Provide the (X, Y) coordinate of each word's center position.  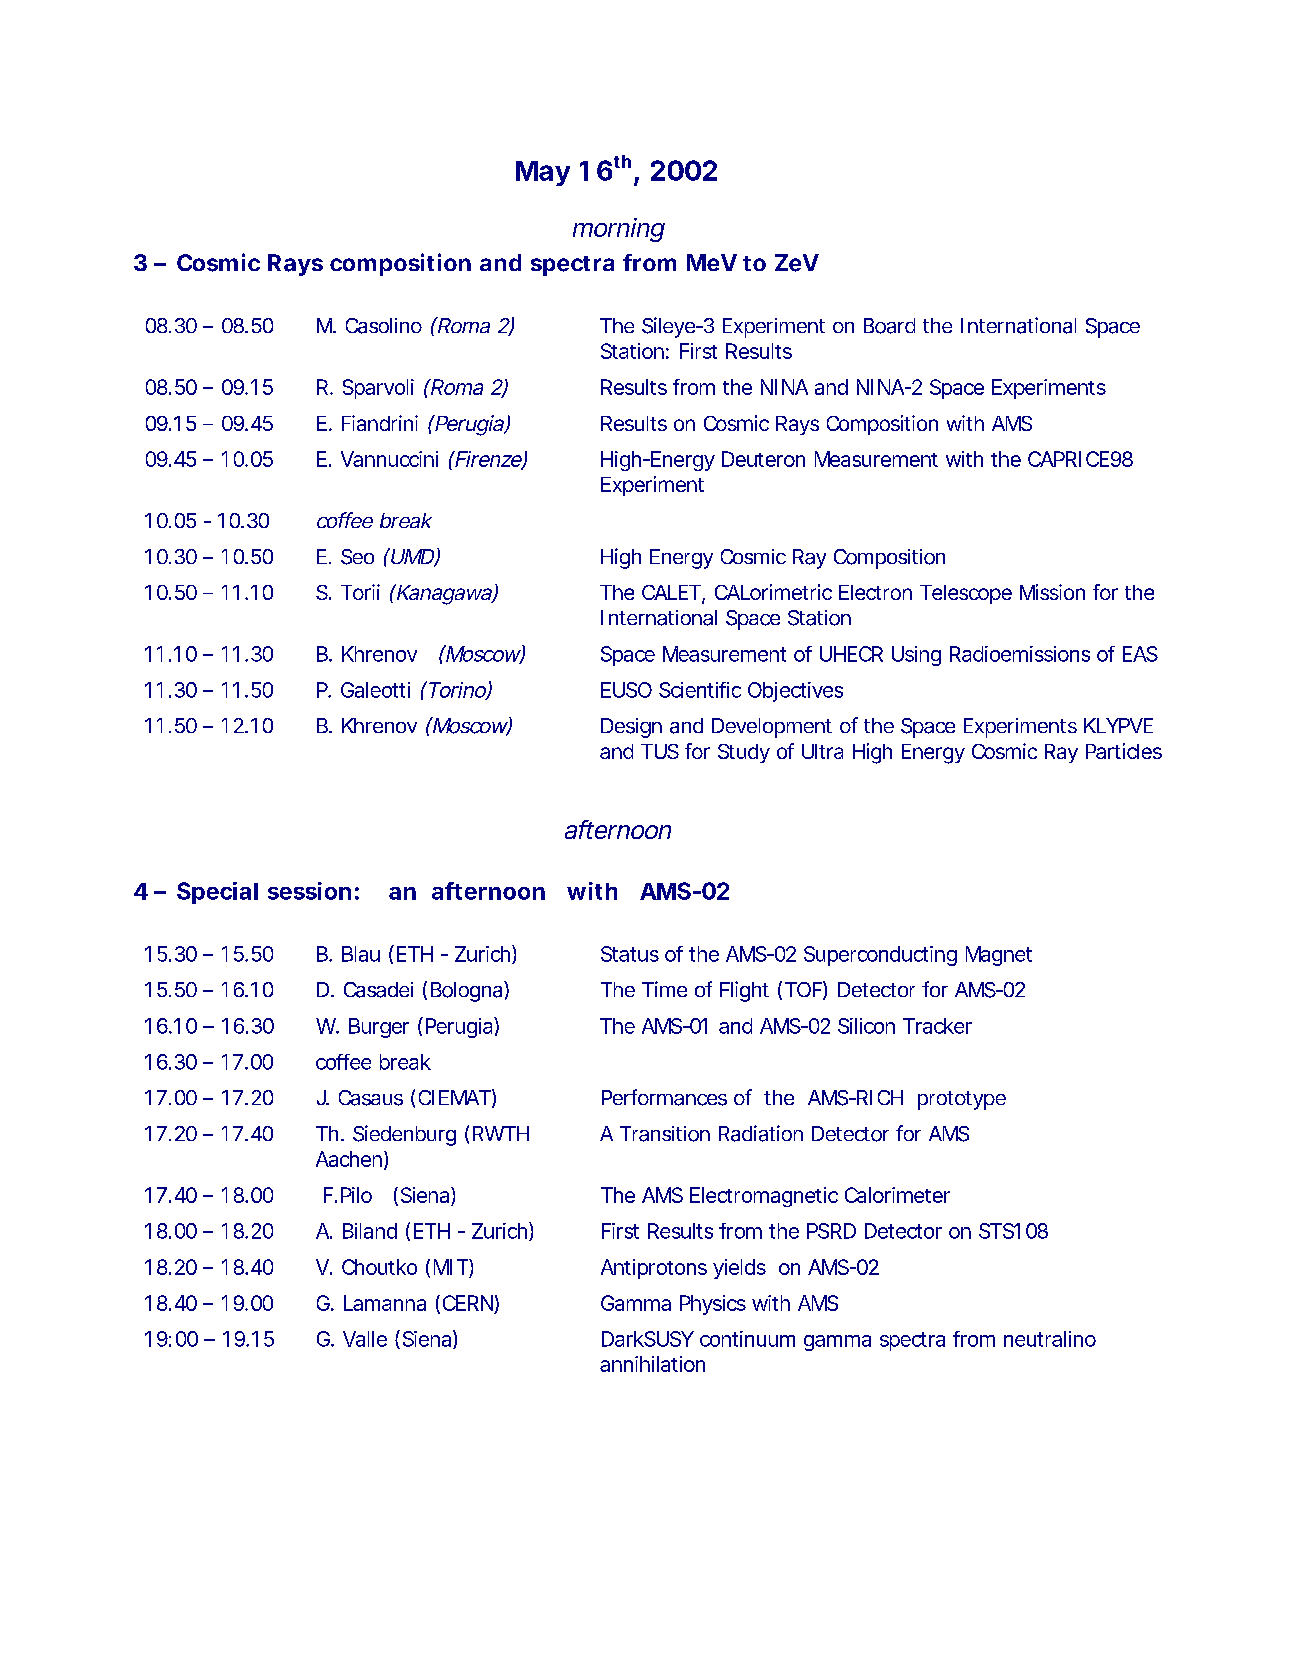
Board (889, 326)
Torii (360, 592)
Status (630, 954)
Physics (713, 1305)
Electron (875, 592)
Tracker (937, 1026)
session (309, 891)
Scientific (700, 690)
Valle (365, 1339)
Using (916, 656)
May (543, 173)
